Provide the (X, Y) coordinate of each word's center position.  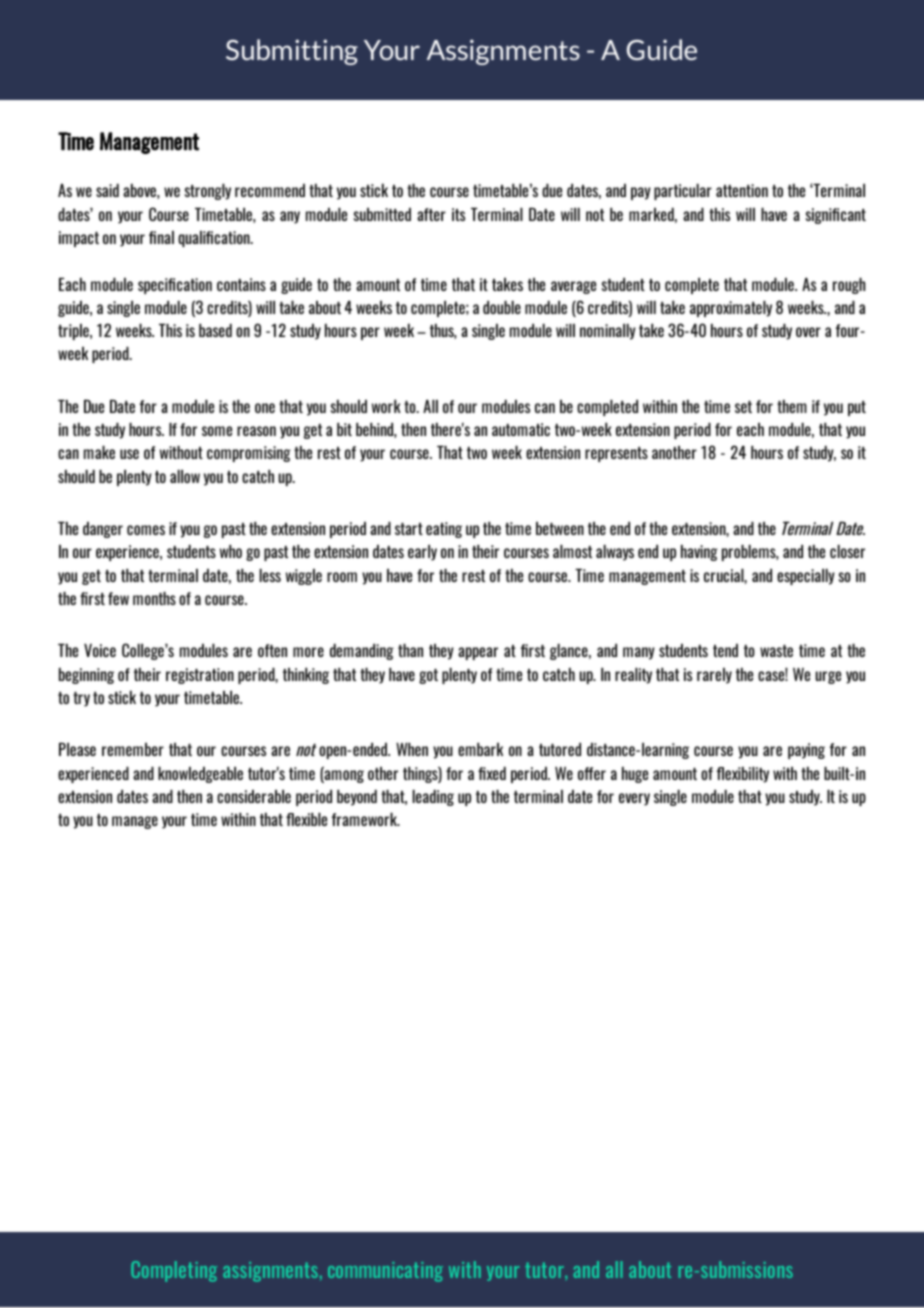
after (431, 214)
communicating (385, 1272)
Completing (174, 1271)
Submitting (292, 52)
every (634, 799)
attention (742, 190)
